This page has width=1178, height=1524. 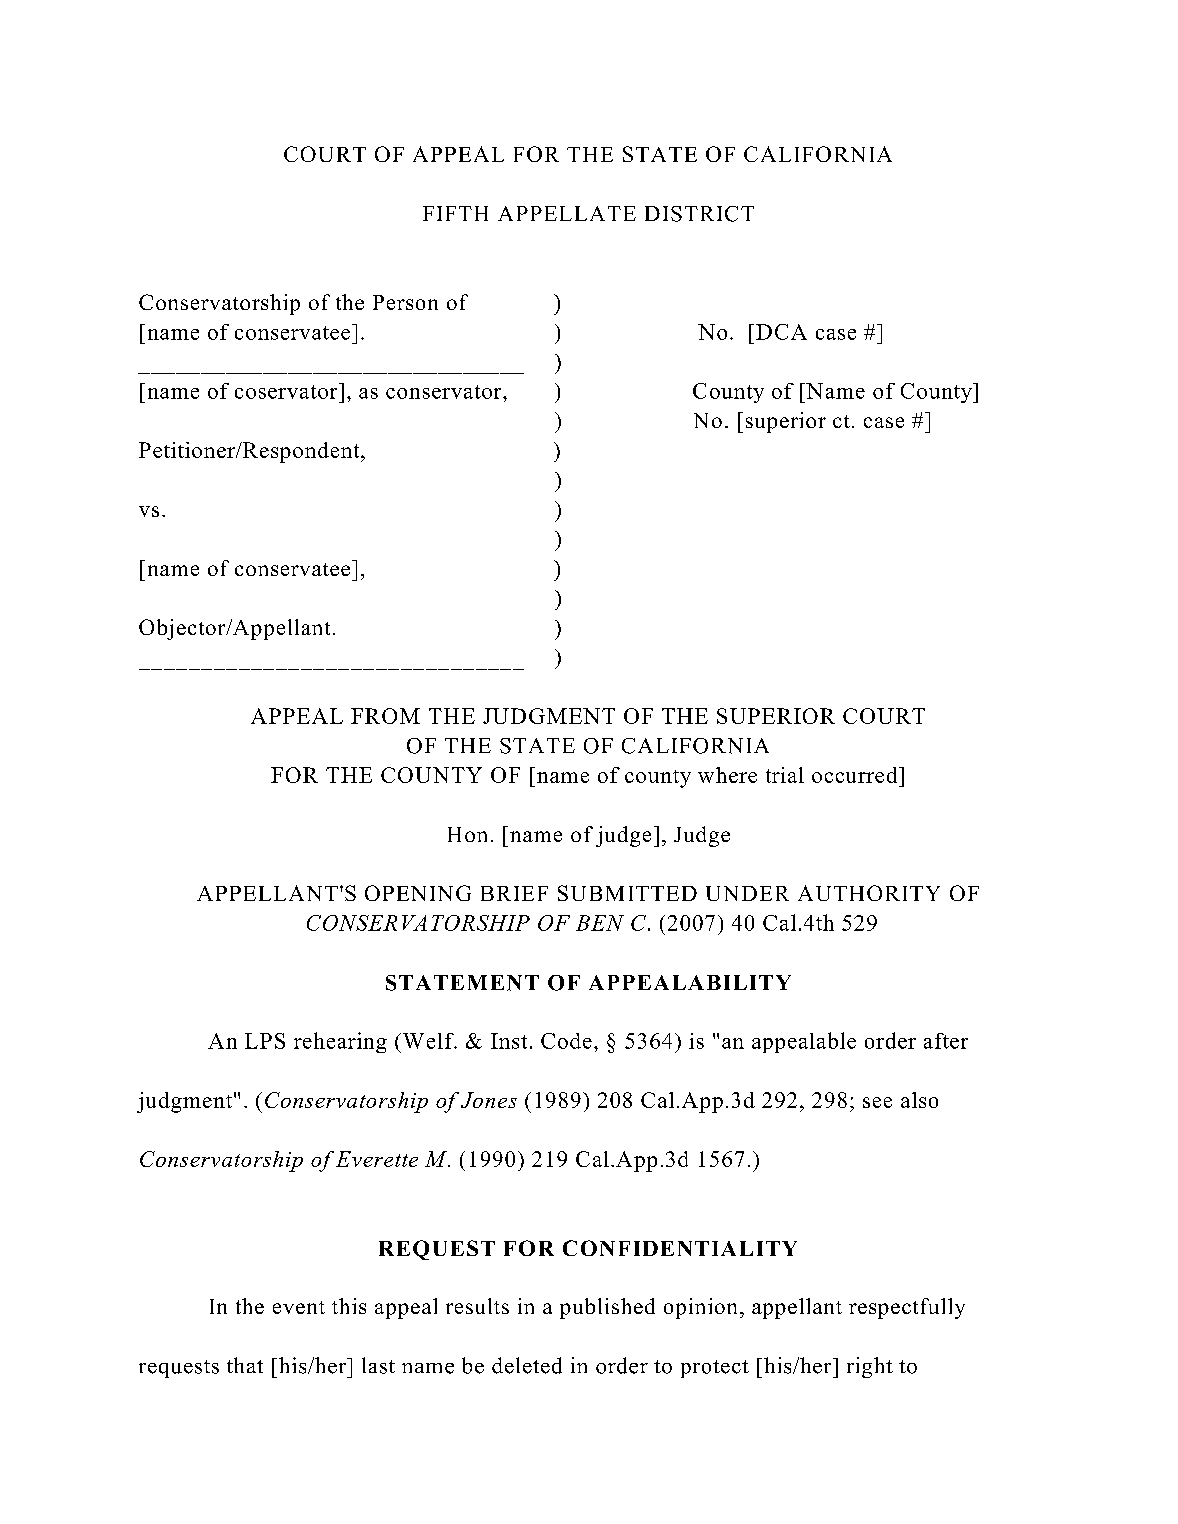 What do you see at coordinates (567, 213) in the page?
I see `APPELLATE` at bounding box center [567, 213].
